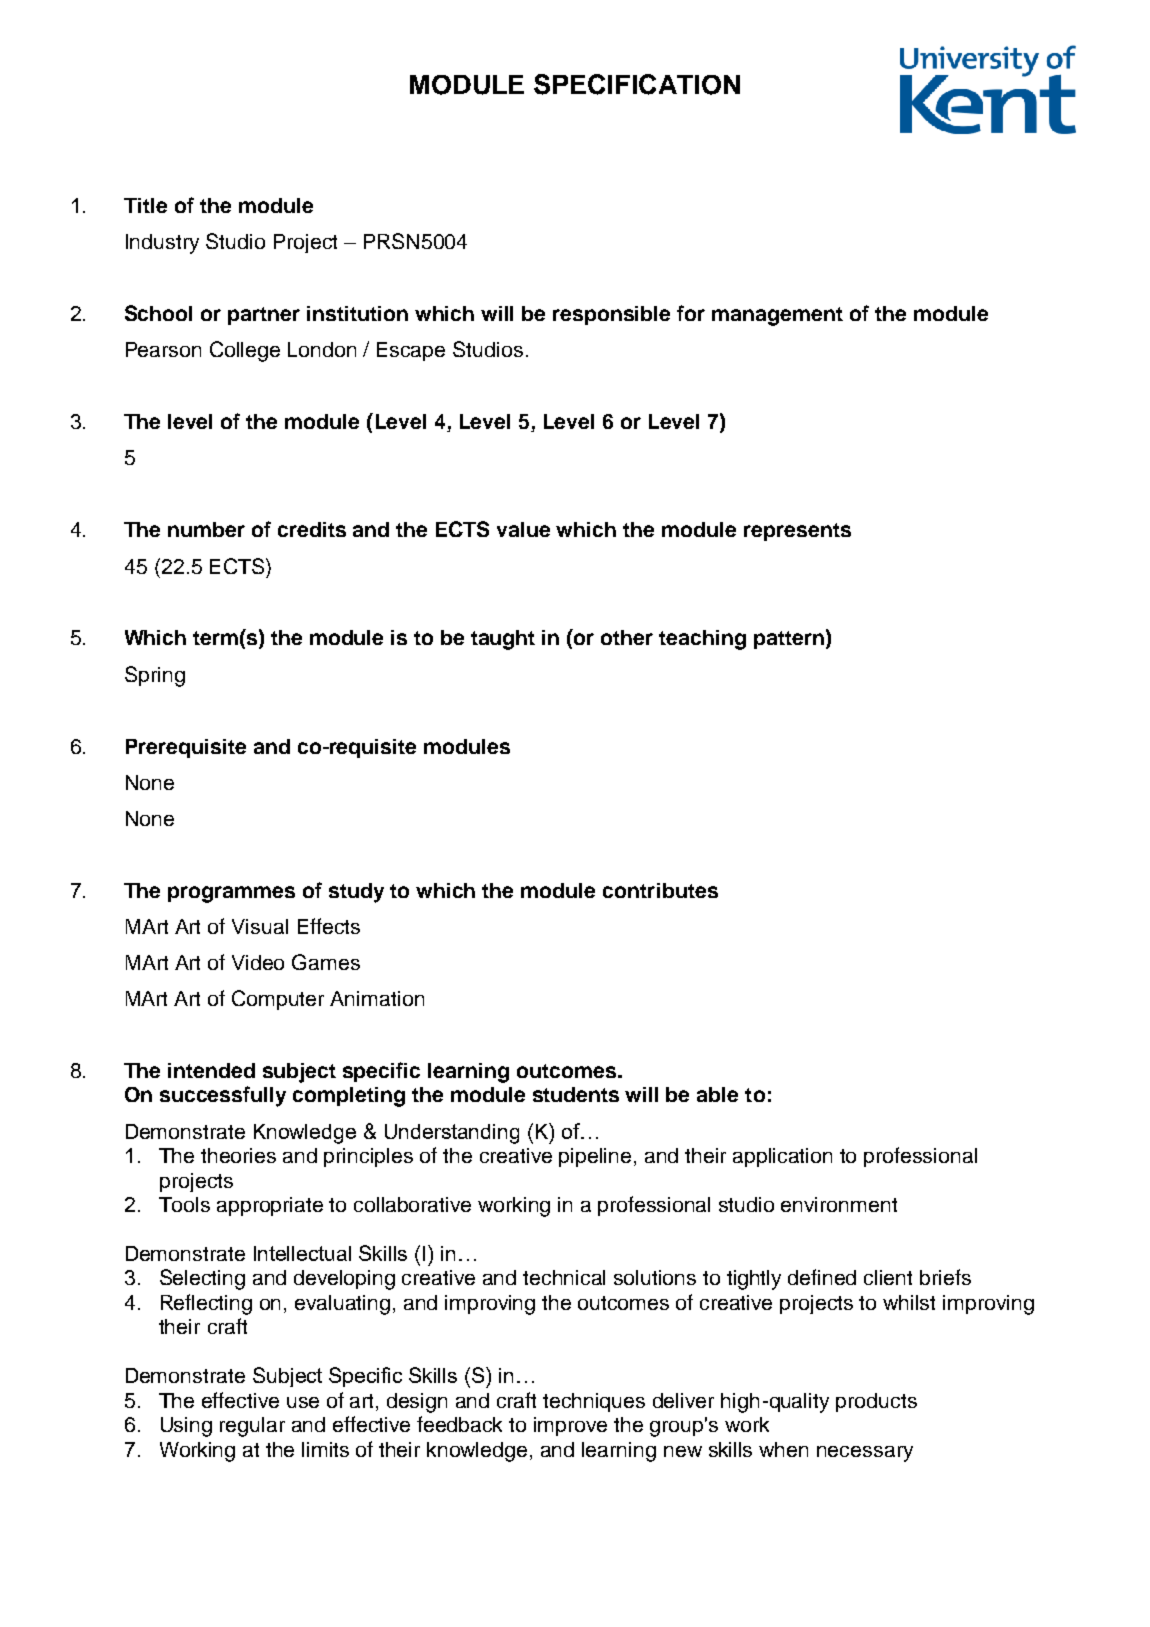 The image size is (1150, 1627). What do you see at coordinates (611, 315) in the screenshot?
I see `responsible` at bounding box center [611, 315].
